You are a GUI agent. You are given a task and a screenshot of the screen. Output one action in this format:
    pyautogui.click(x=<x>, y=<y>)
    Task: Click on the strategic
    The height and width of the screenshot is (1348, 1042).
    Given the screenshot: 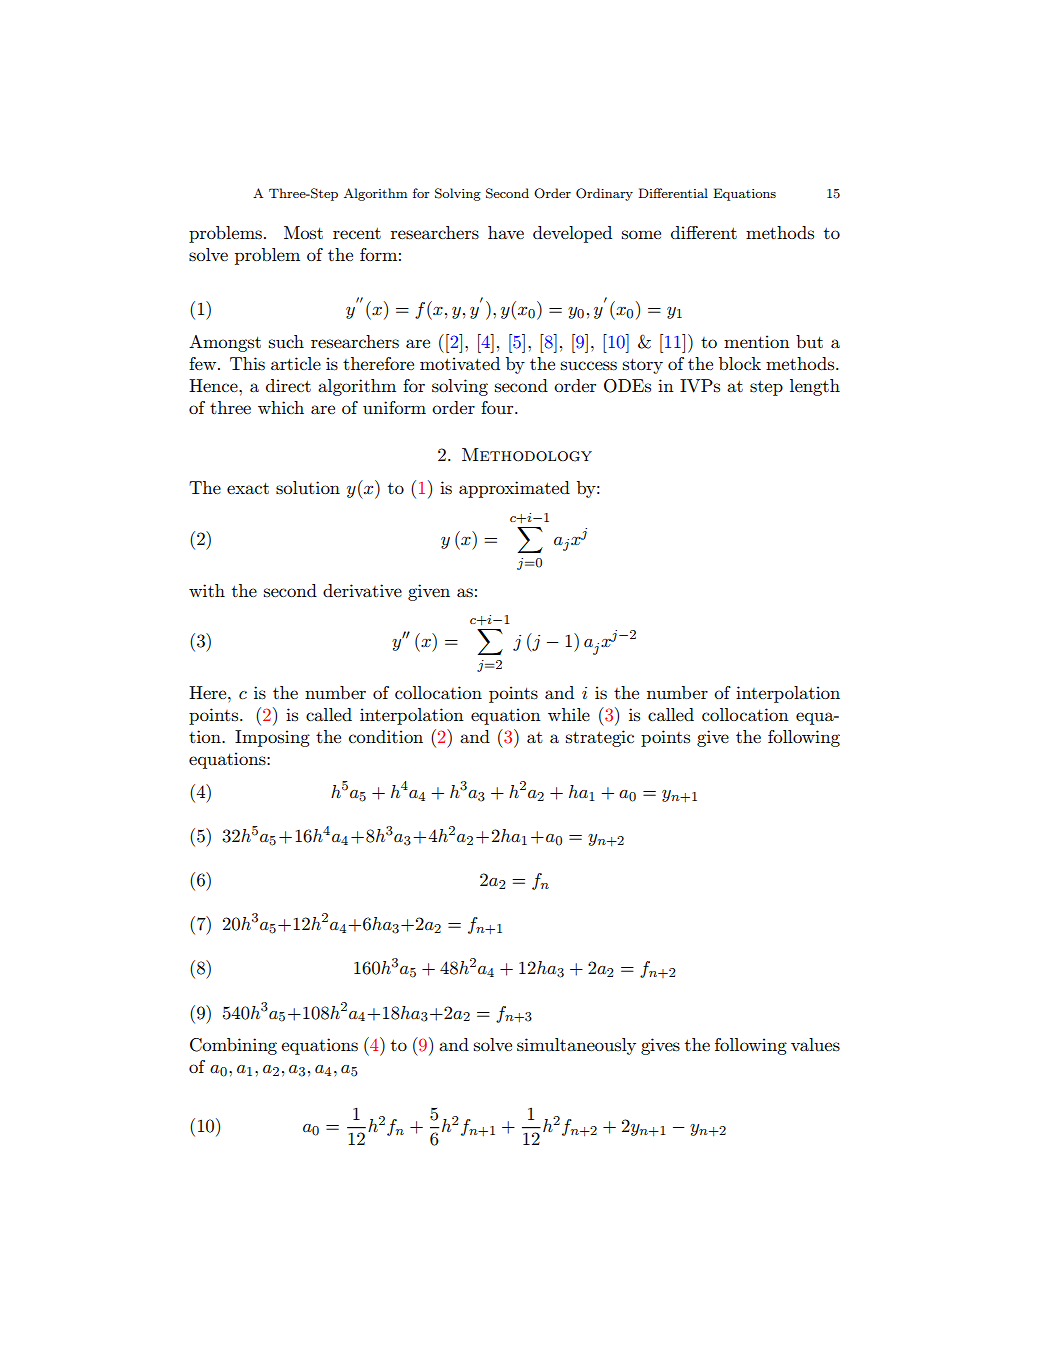 What is the action you would take?
    pyautogui.click(x=600, y=738)
